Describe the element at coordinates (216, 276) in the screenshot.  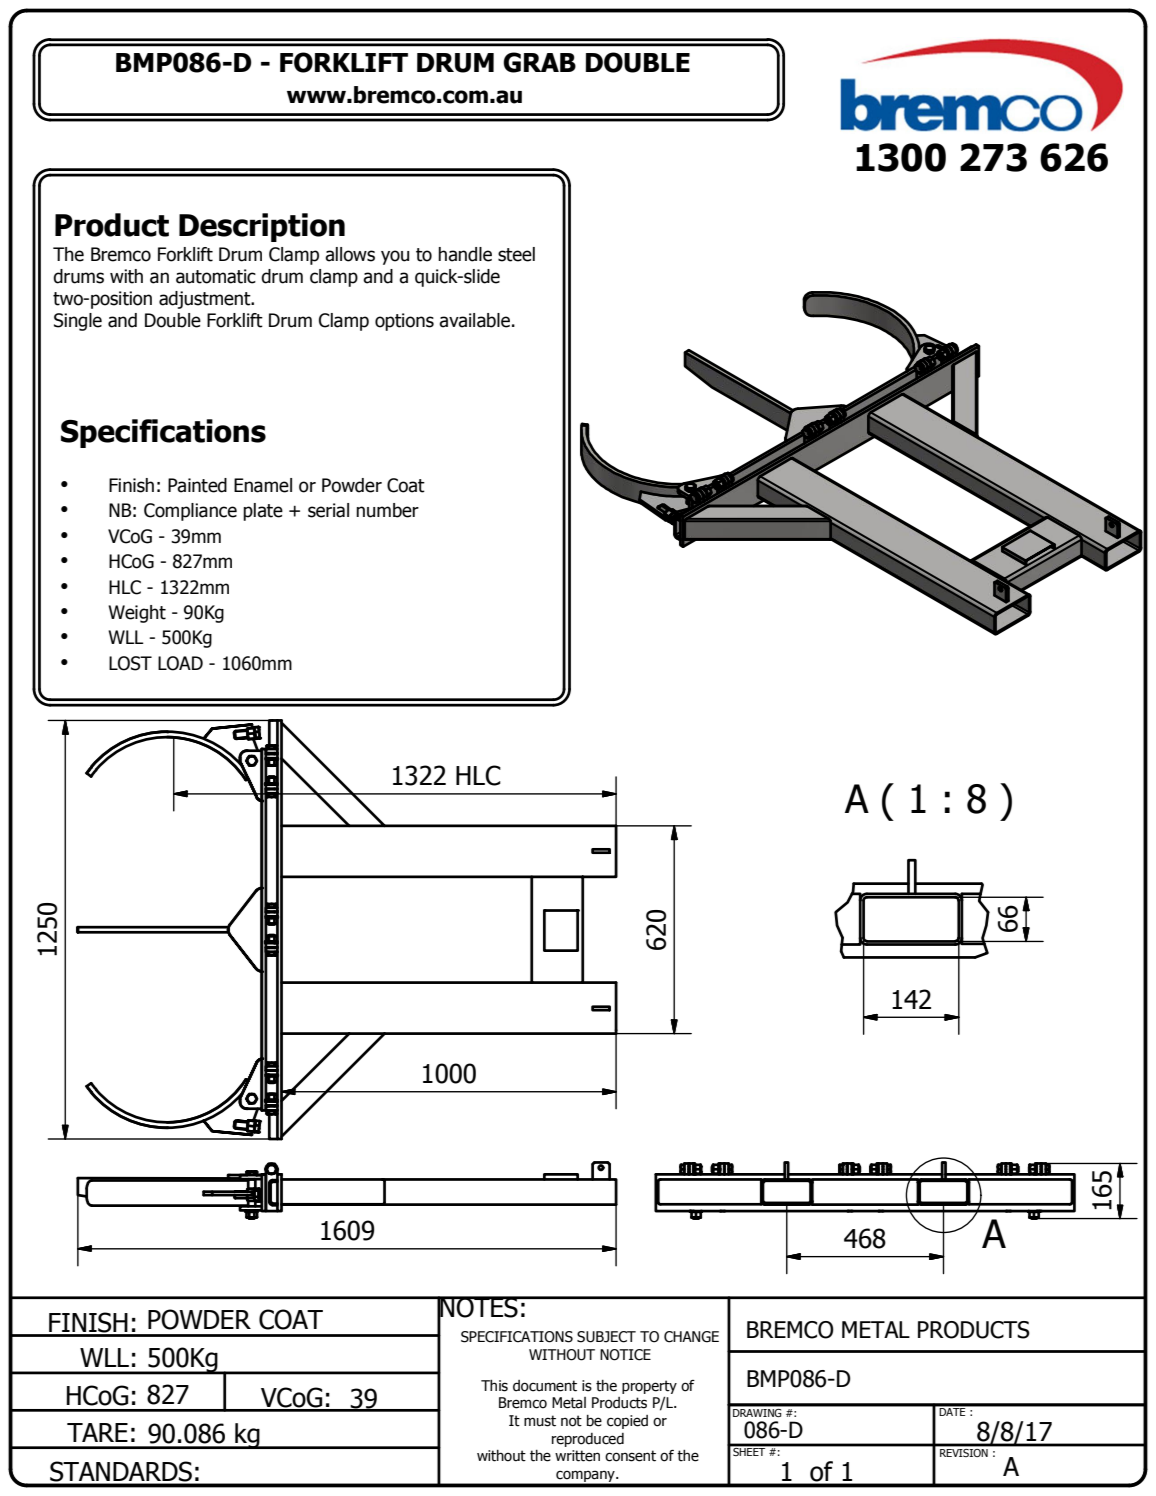
I see `automatic` at that location.
